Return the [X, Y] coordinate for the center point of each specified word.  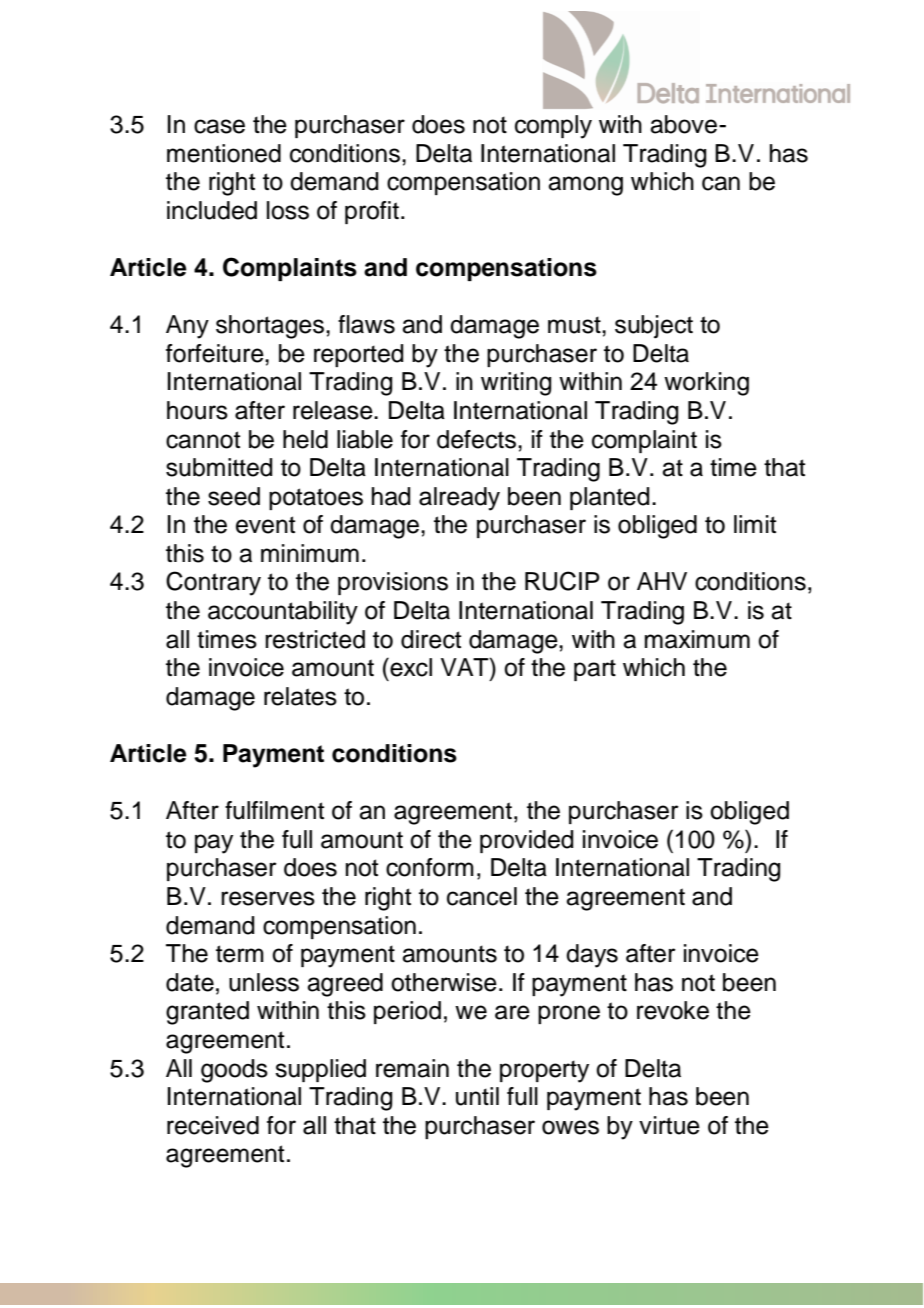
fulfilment [274, 810]
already [459, 499]
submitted [219, 467]
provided [527, 841]
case [219, 126]
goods [234, 1071]
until [477, 1096]
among [585, 186]
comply [553, 127]
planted [610, 498]
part [595, 670]
